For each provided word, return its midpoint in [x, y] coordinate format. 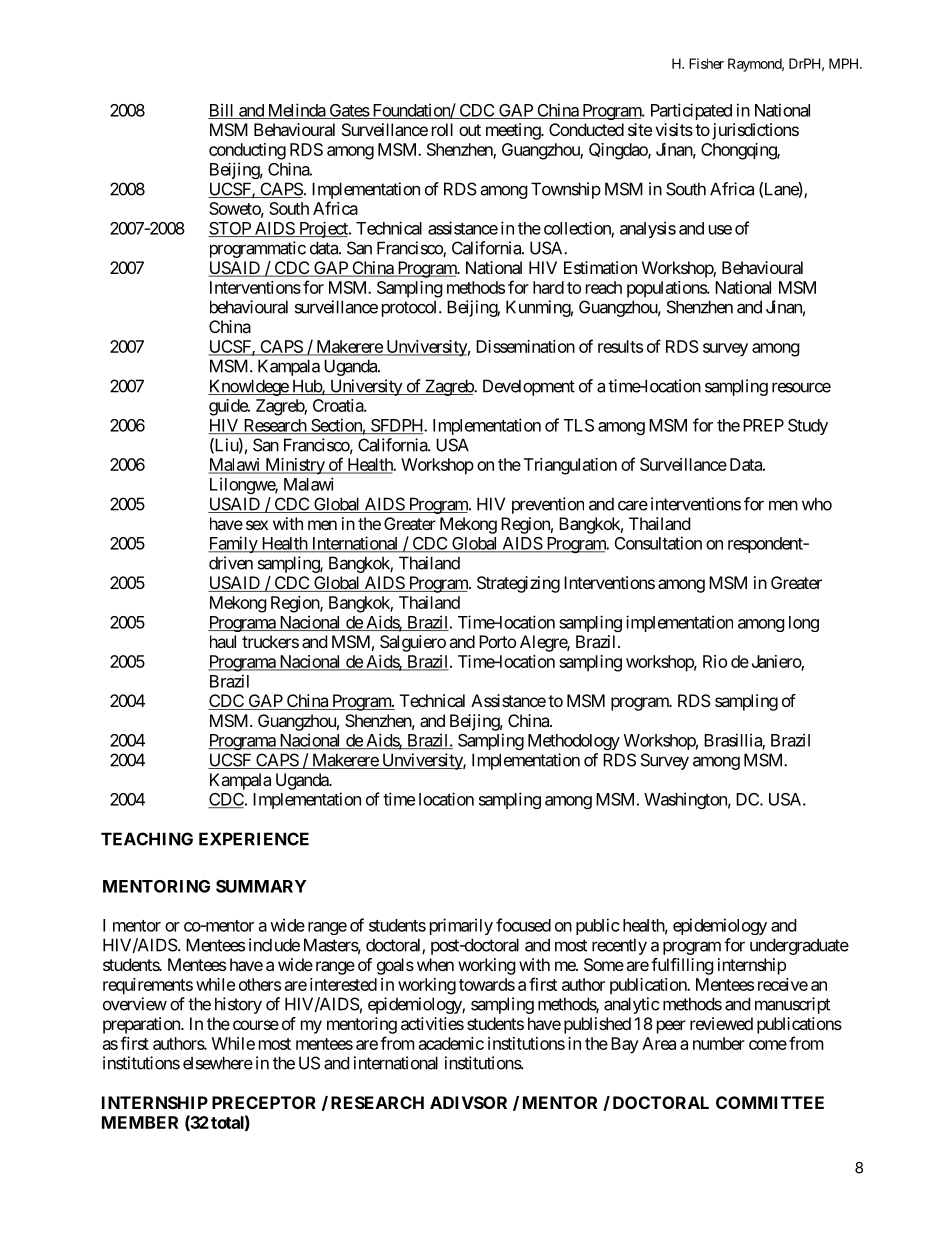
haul [223, 641]
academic [451, 1043]
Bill [222, 111]
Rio [715, 661]
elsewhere [218, 1063]
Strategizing [518, 584]
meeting [514, 131]
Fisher [706, 63]
